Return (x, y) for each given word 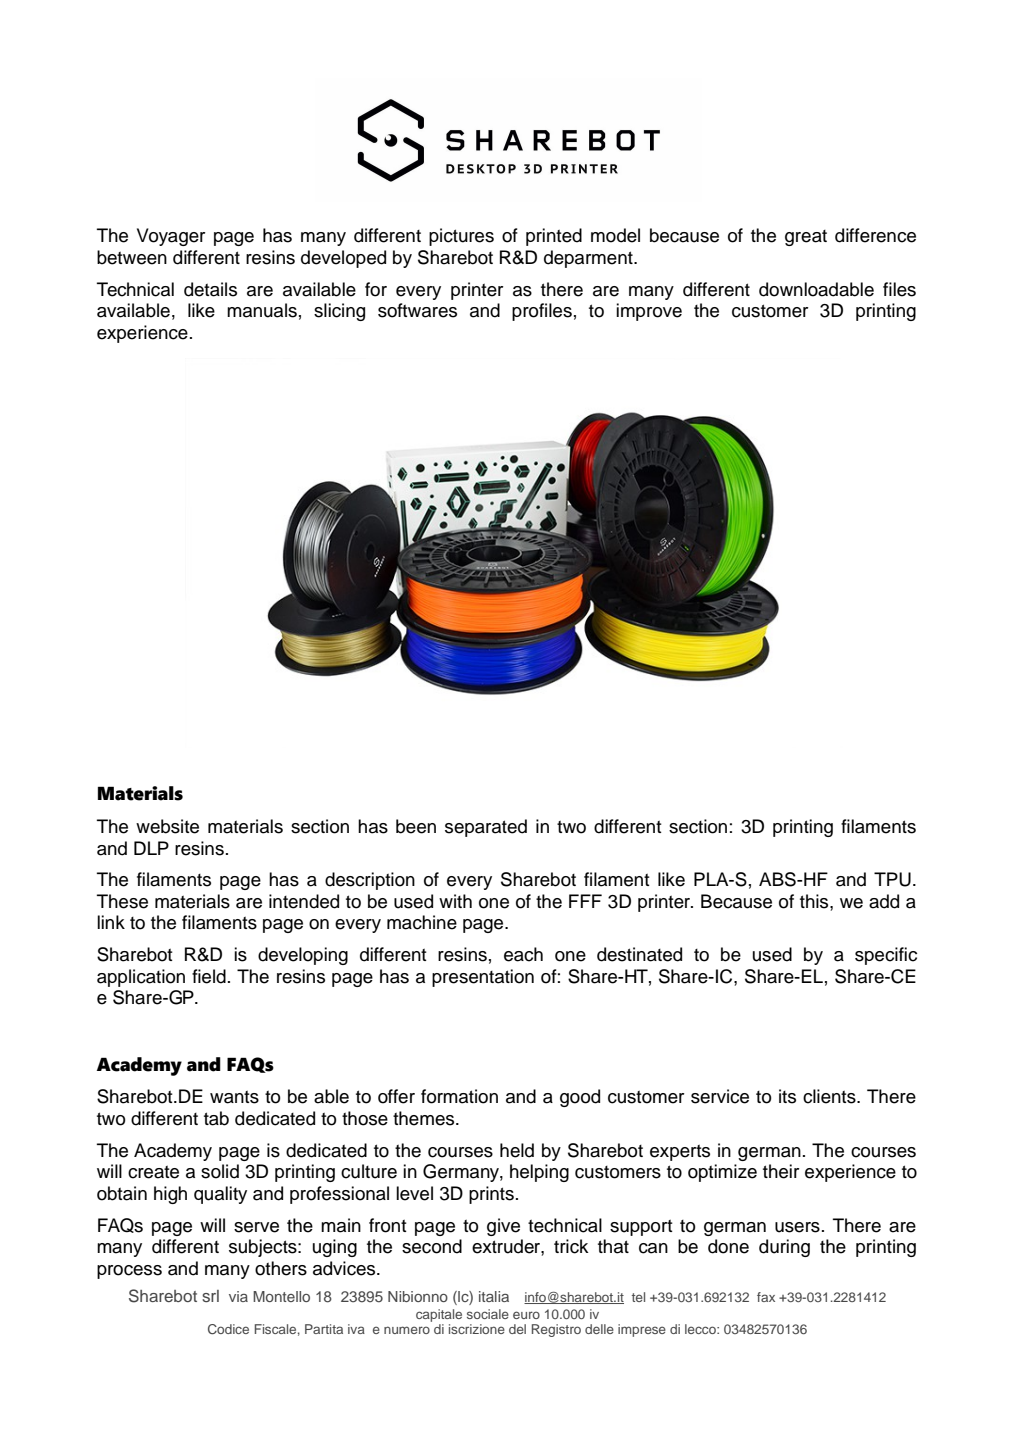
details (210, 289)
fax (766, 1297)
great (806, 238)
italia (494, 1296)
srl (210, 1296)
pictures (461, 237)
